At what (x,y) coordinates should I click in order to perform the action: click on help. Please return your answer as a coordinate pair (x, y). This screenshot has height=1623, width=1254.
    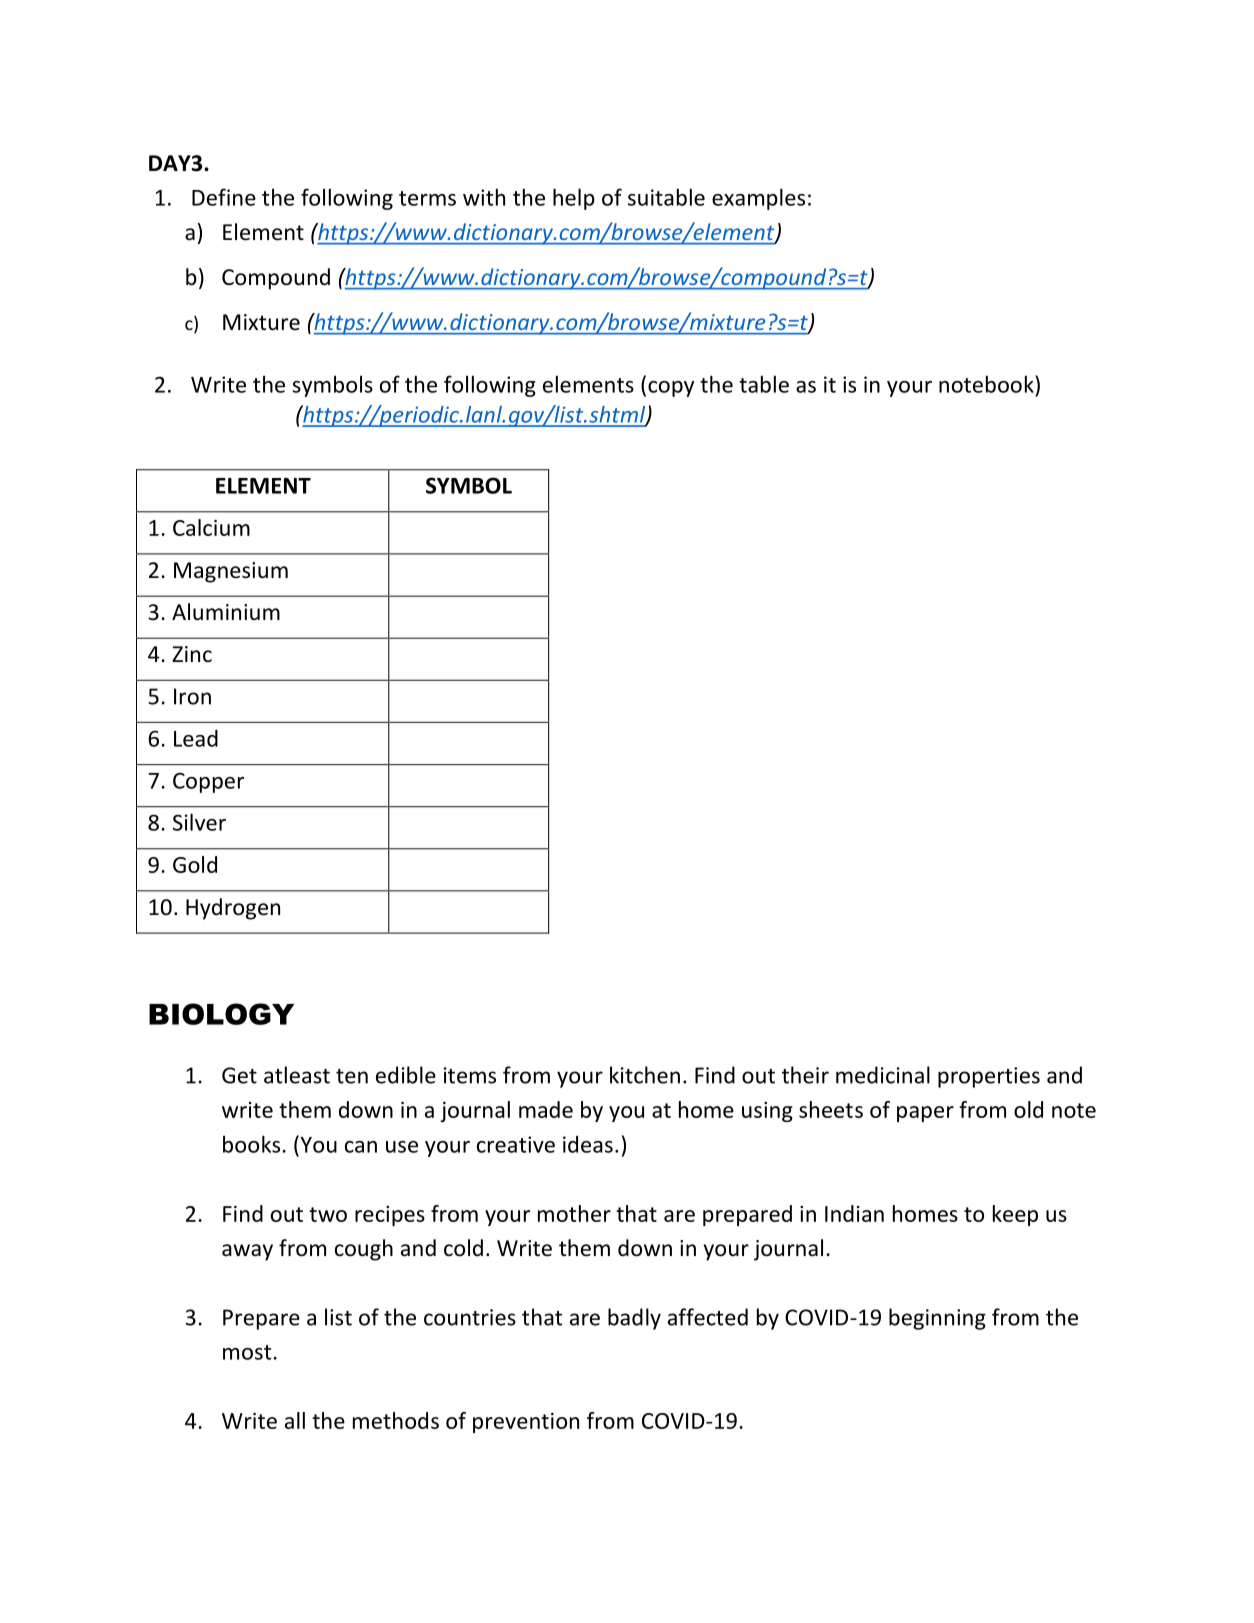
    Looking at the image, I should click on (574, 199).
